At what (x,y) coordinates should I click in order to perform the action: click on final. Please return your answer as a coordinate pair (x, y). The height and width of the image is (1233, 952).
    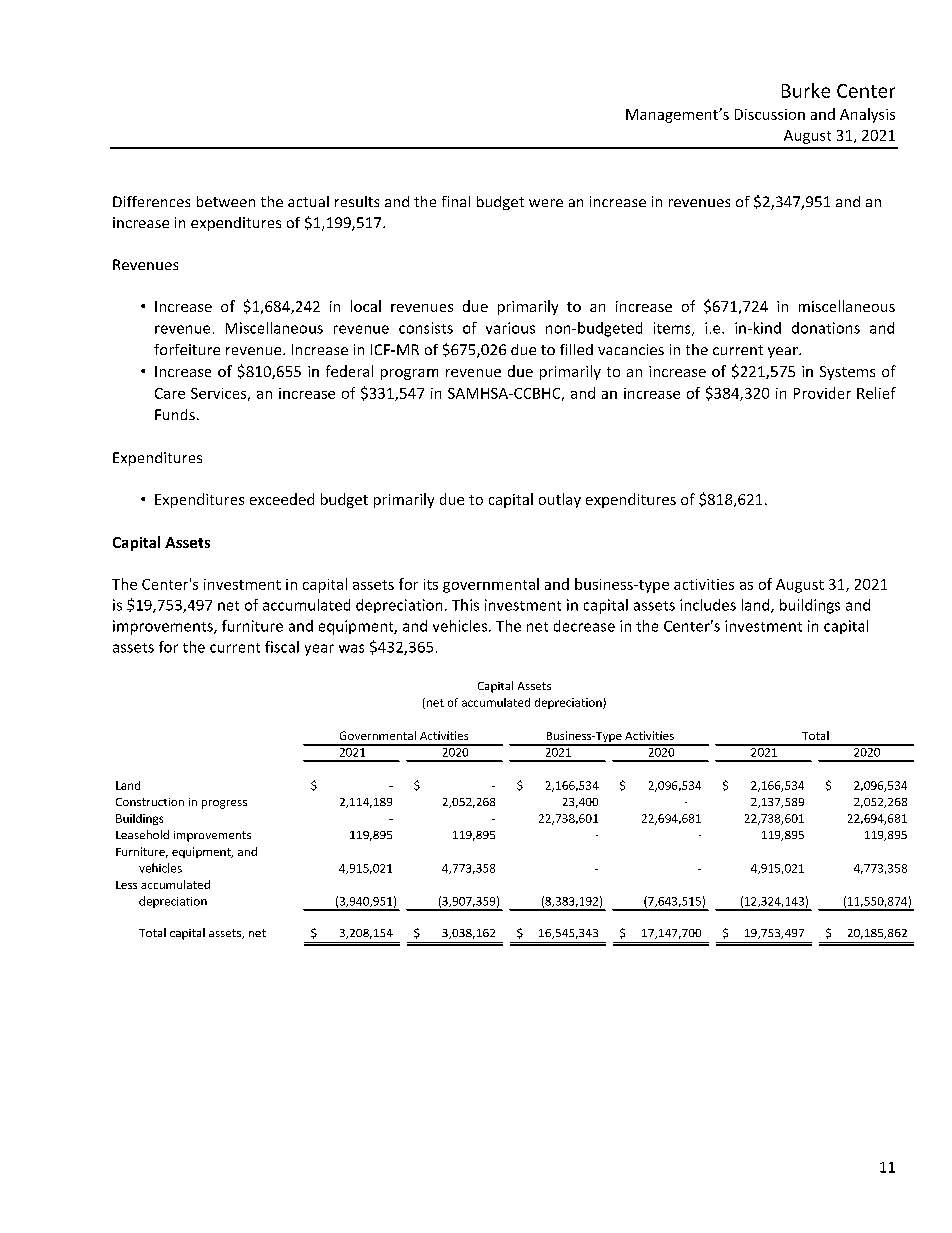
    Looking at the image, I should click on (456, 201).
